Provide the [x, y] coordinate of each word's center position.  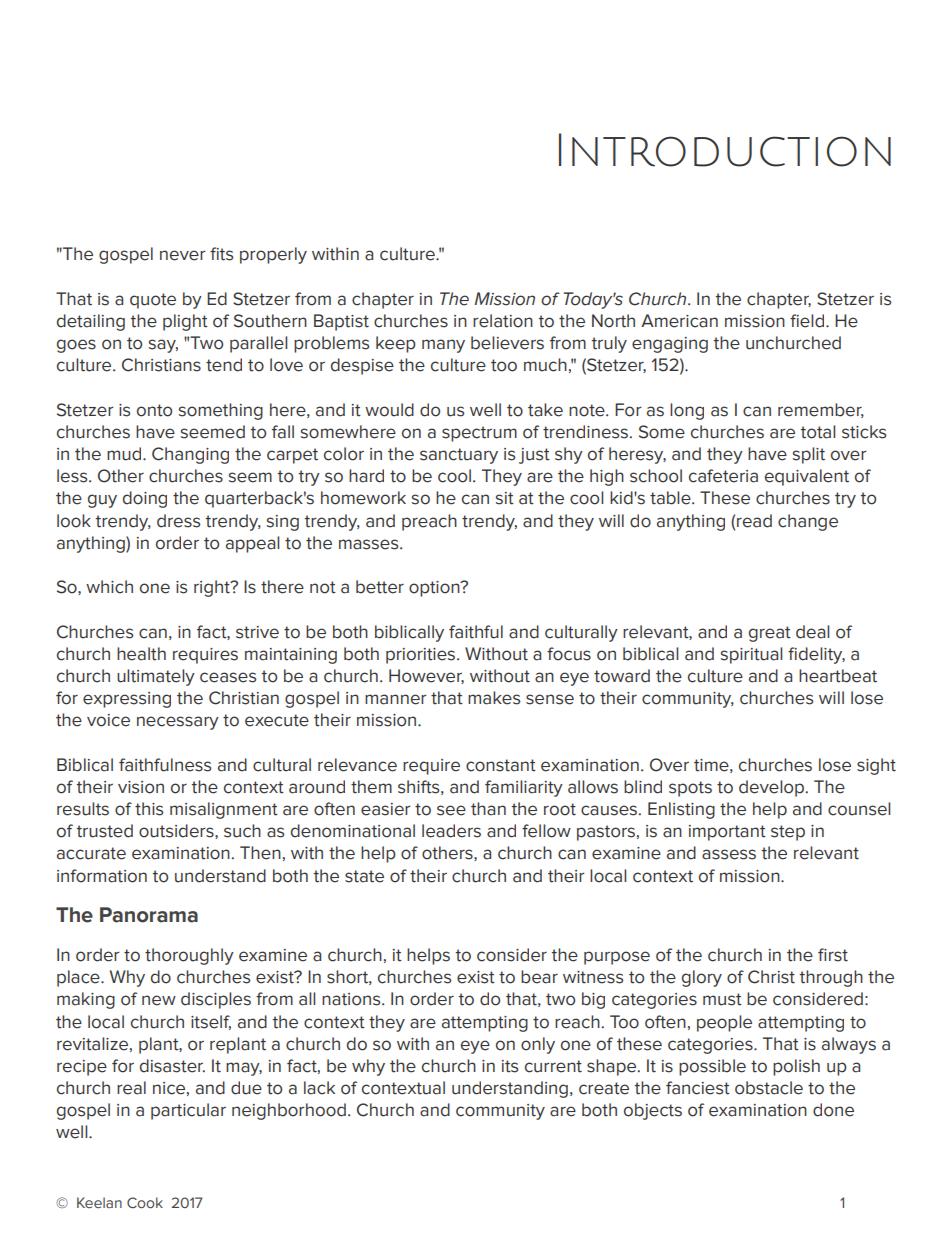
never [183, 255]
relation [503, 321]
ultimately [156, 677]
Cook [145, 1202]
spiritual [751, 655]
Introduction [725, 150]
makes [494, 698]
